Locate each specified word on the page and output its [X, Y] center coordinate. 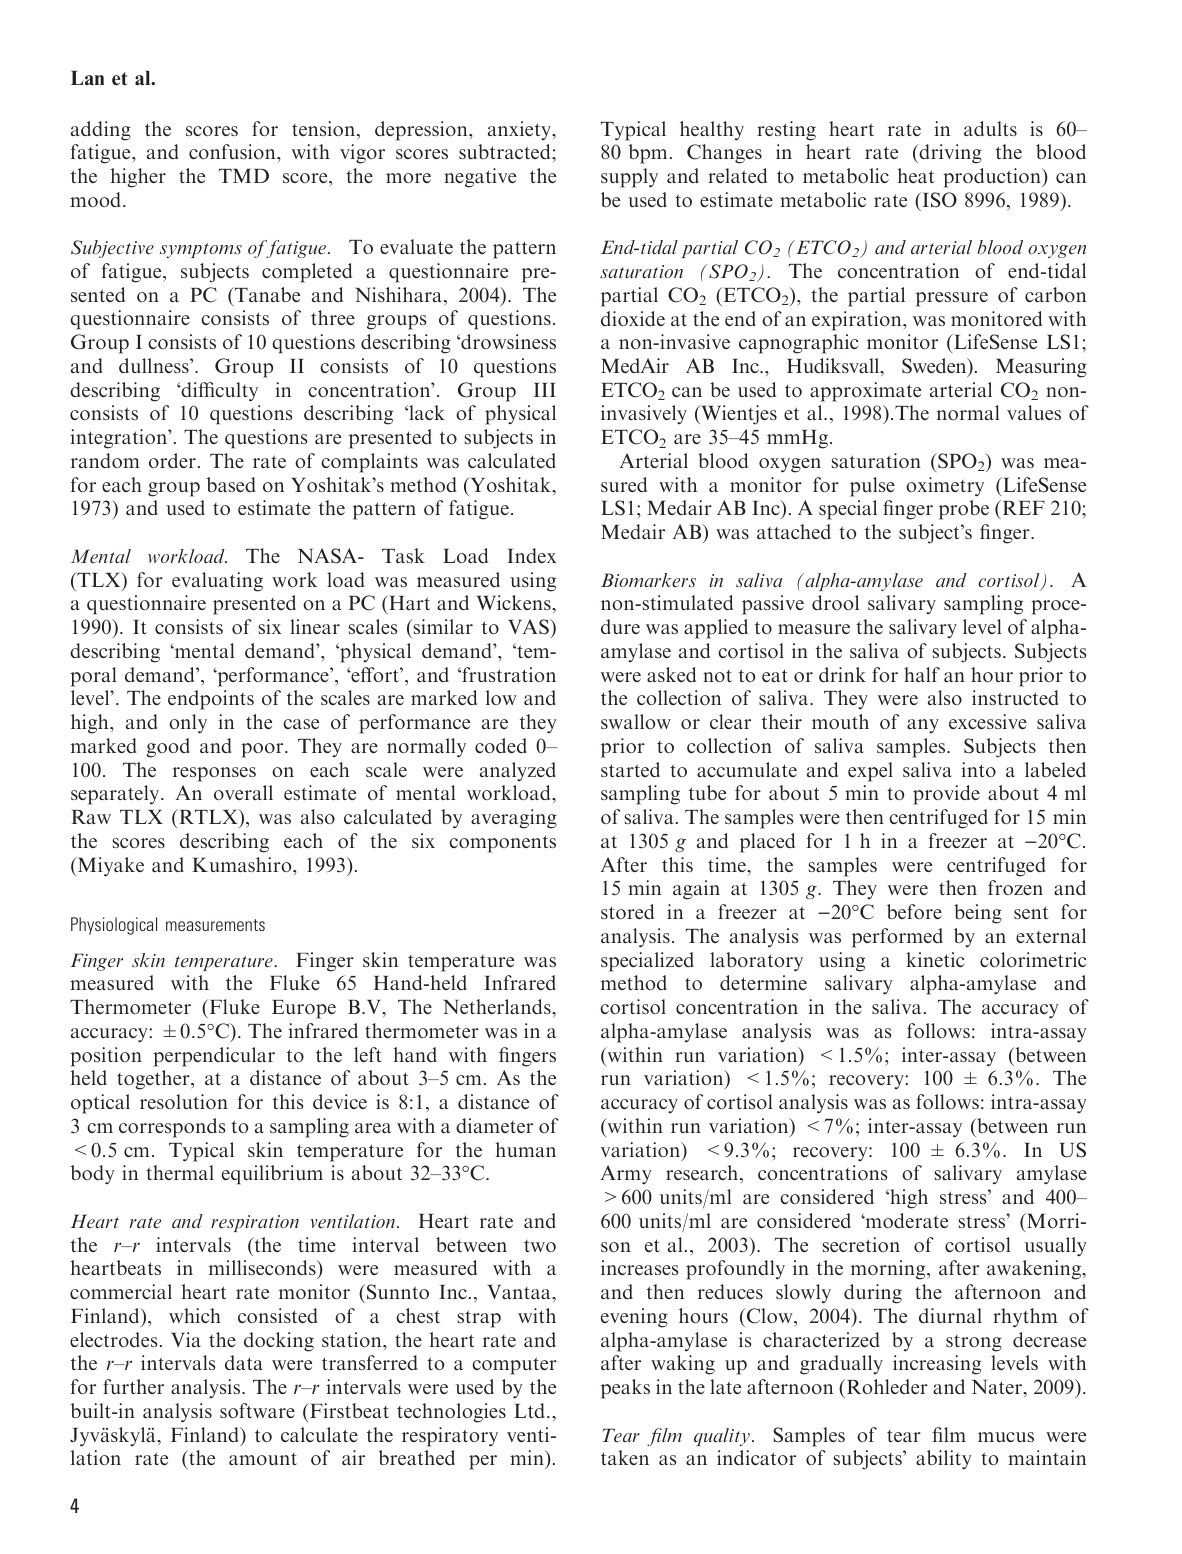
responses [214, 774]
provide [946, 795]
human [526, 1149]
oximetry [945, 487]
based [231, 484]
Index [531, 555]
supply [629, 178]
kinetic [935, 959]
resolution [184, 1101]
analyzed [518, 771]
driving [949, 154]
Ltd [531, 1410]
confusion [233, 151]
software [257, 1410]
